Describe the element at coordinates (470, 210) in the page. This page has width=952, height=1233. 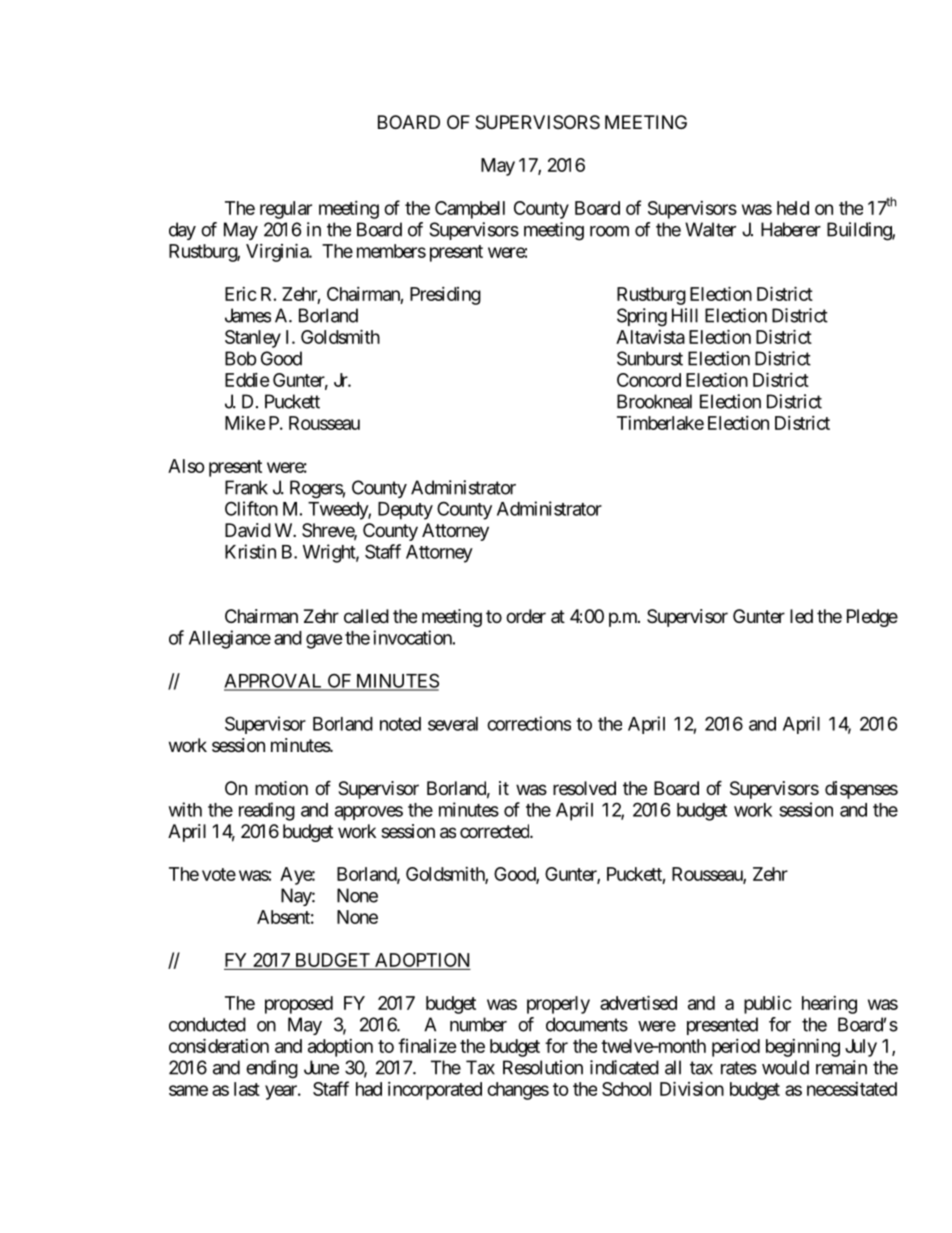
I see `Campbell` at that location.
